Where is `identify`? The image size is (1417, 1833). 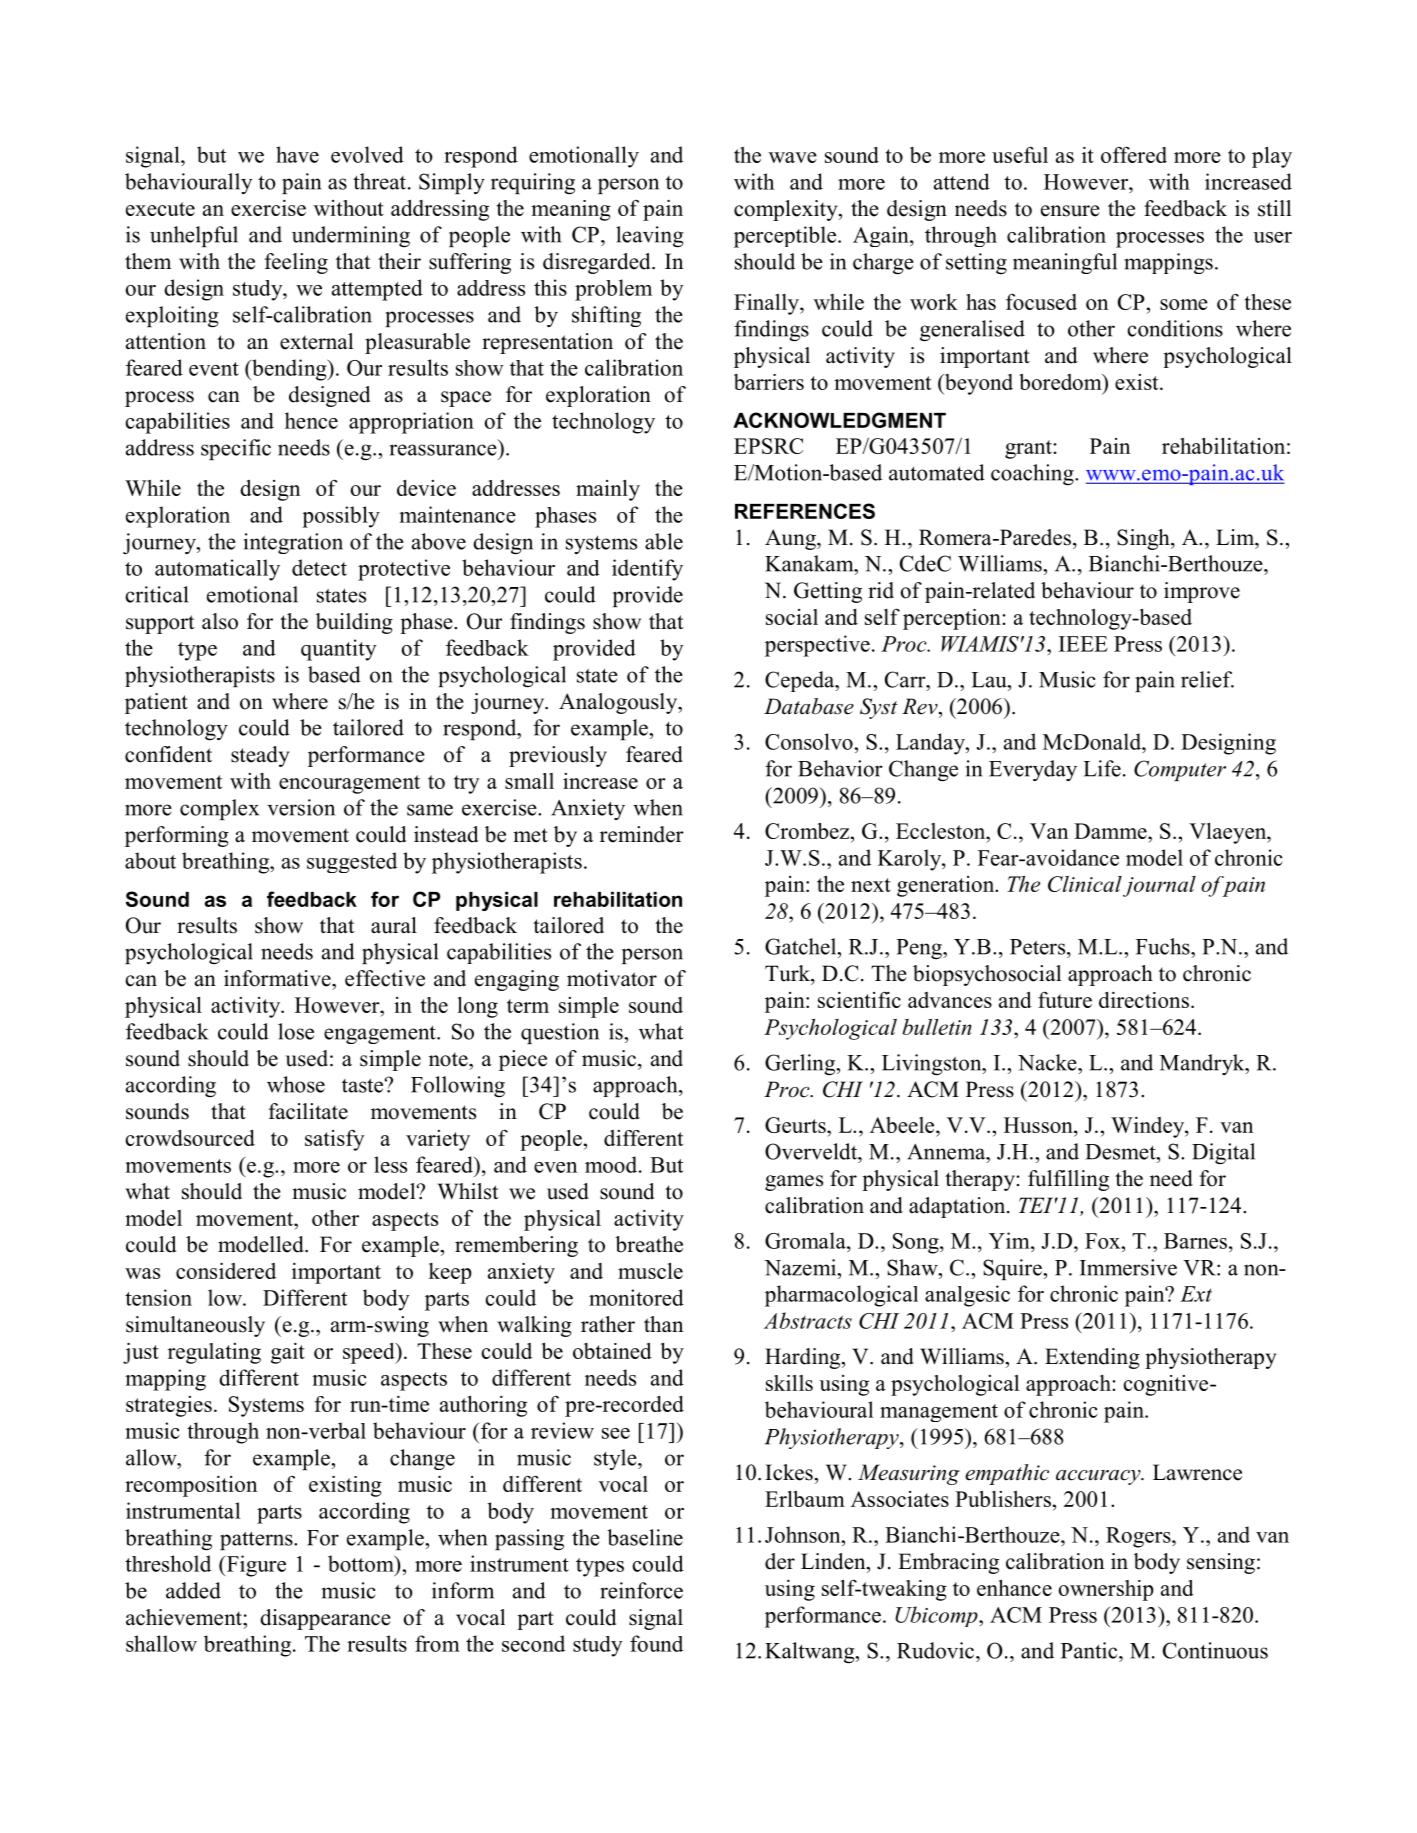
identify is located at coordinates (647, 570).
